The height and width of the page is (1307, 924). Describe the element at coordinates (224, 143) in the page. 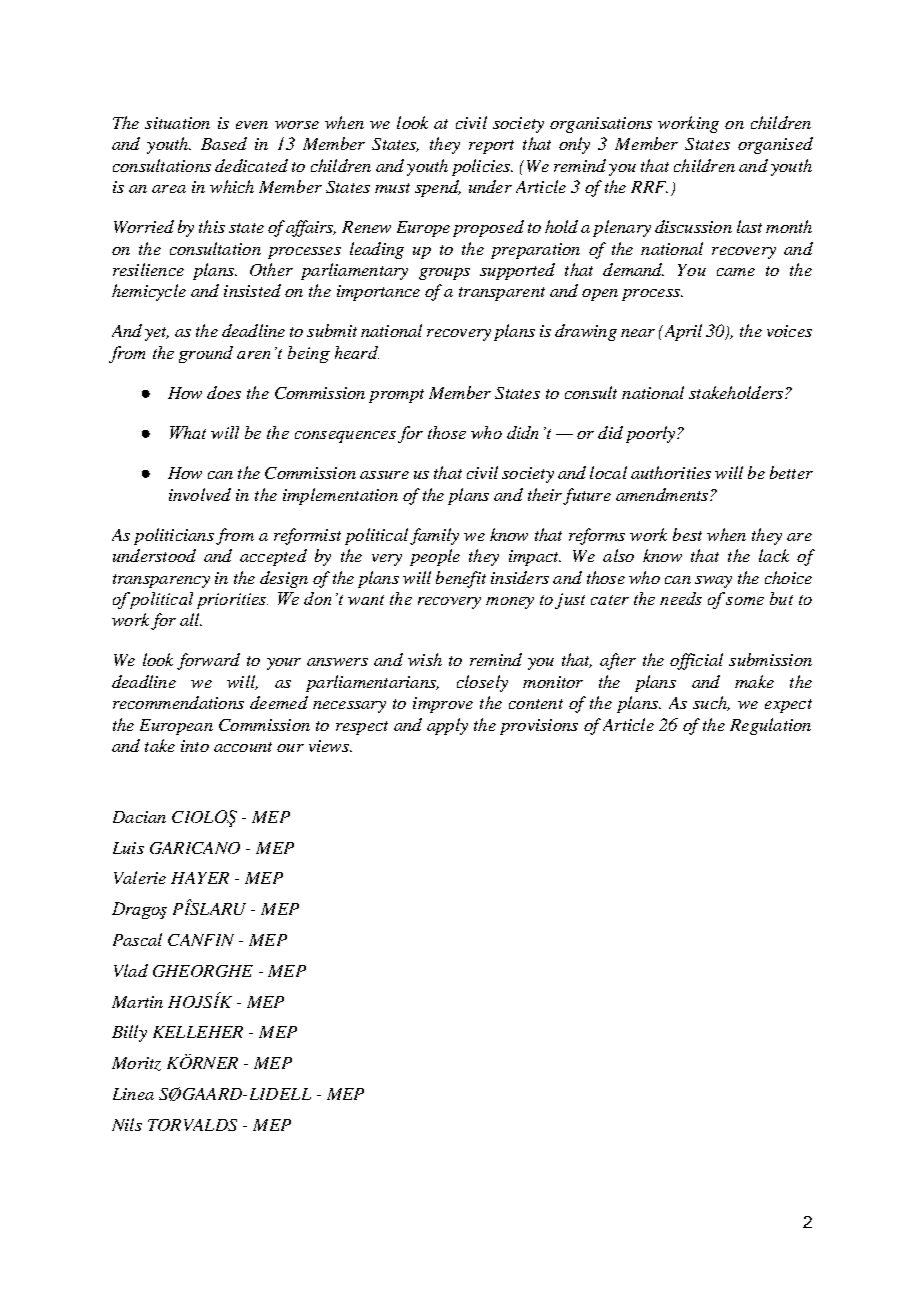

I see `Based` at that location.
